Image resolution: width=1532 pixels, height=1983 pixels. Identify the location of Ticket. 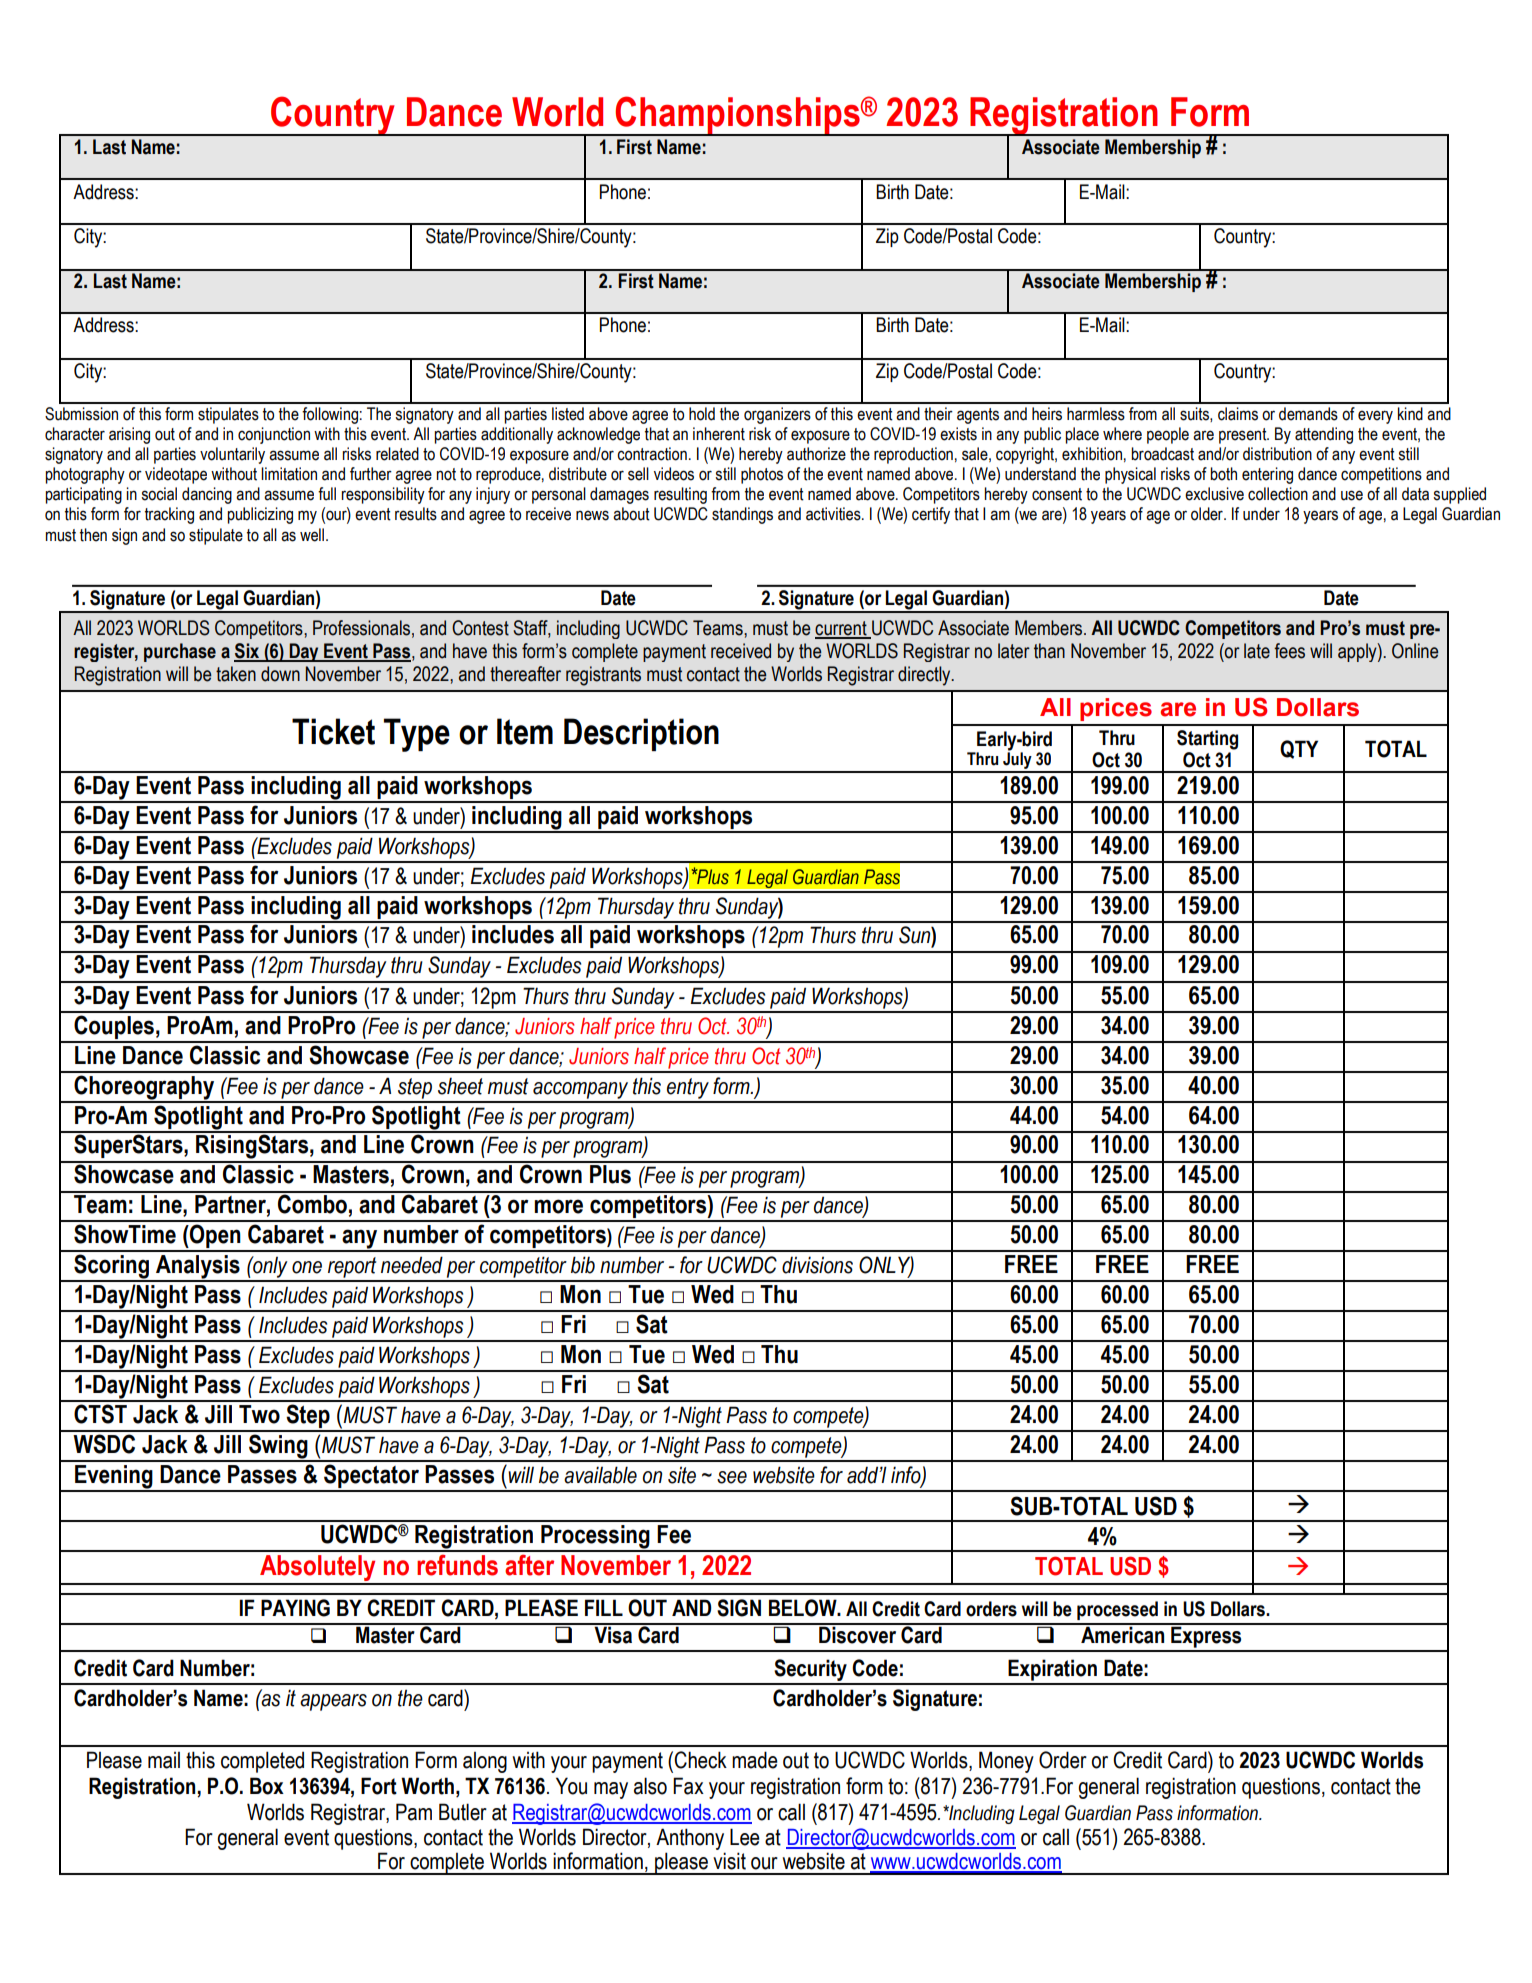
(333, 731).
